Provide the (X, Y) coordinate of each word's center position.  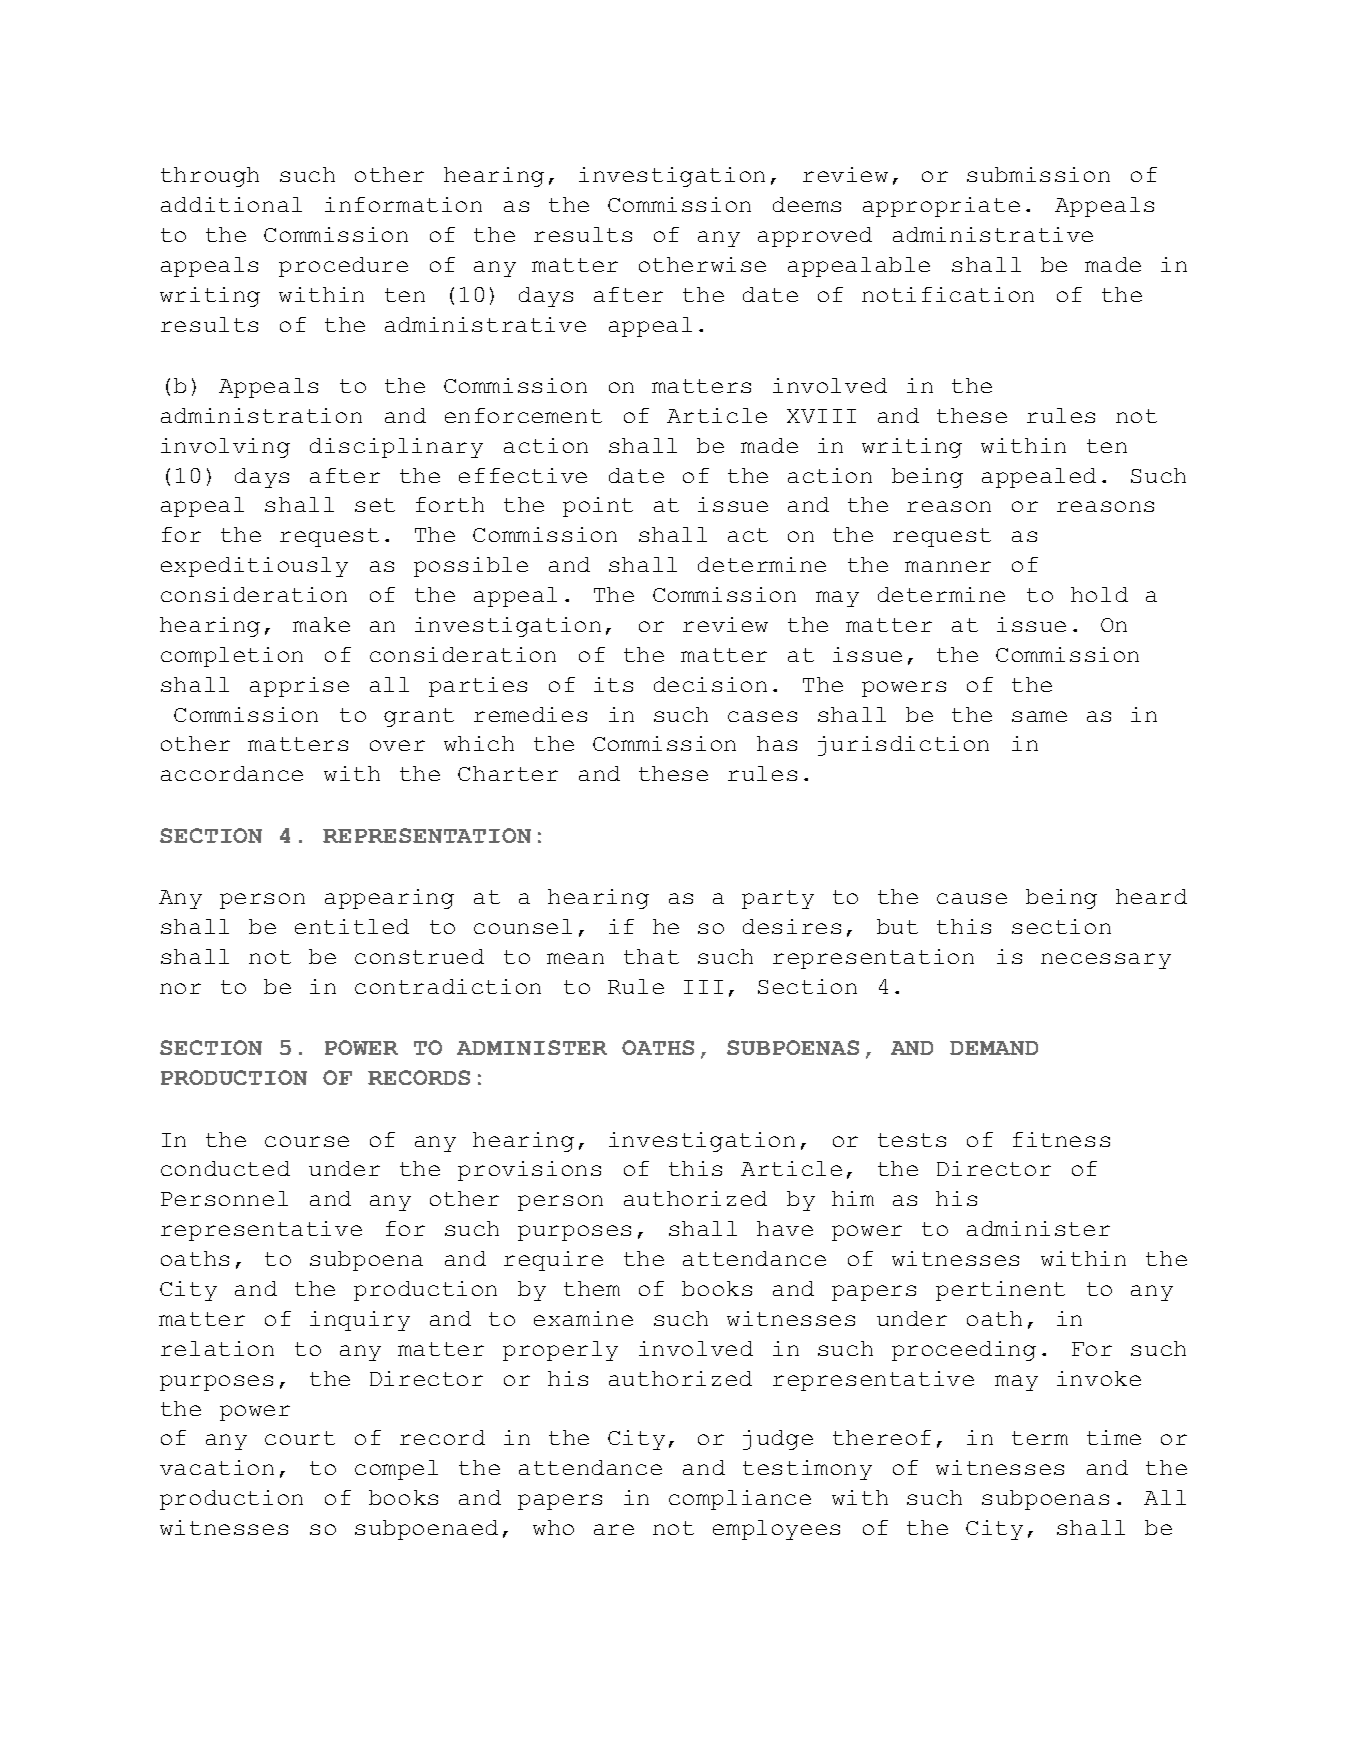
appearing (389, 899)
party (778, 899)
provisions (529, 1171)
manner (948, 566)
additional (231, 204)
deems (807, 204)
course (307, 1141)
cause (972, 898)
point (598, 507)
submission (1038, 174)
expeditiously (254, 567)
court (300, 1438)
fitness (1061, 1139)
